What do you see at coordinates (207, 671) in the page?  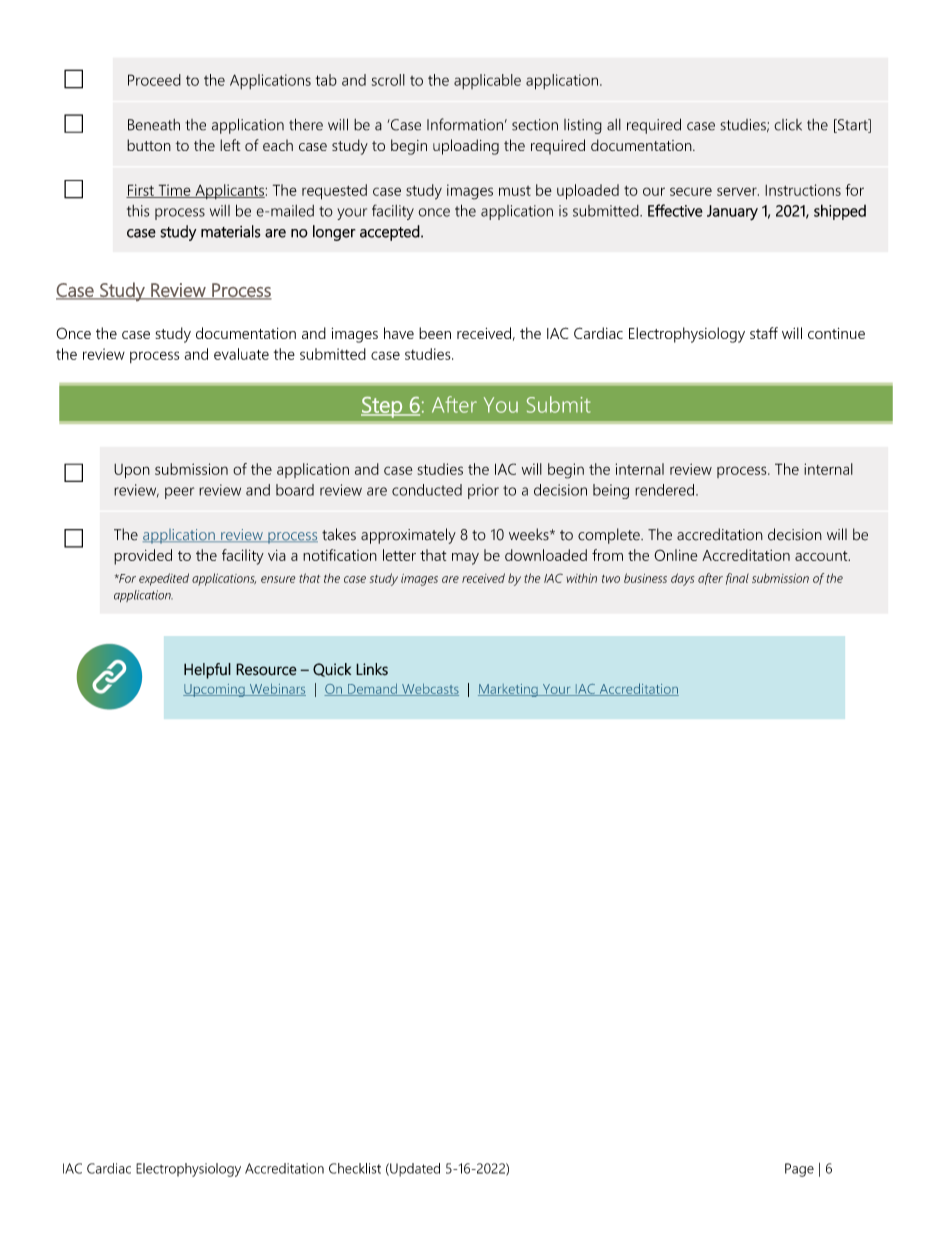 I see `Helpful` at bounding box center [207, 671].
